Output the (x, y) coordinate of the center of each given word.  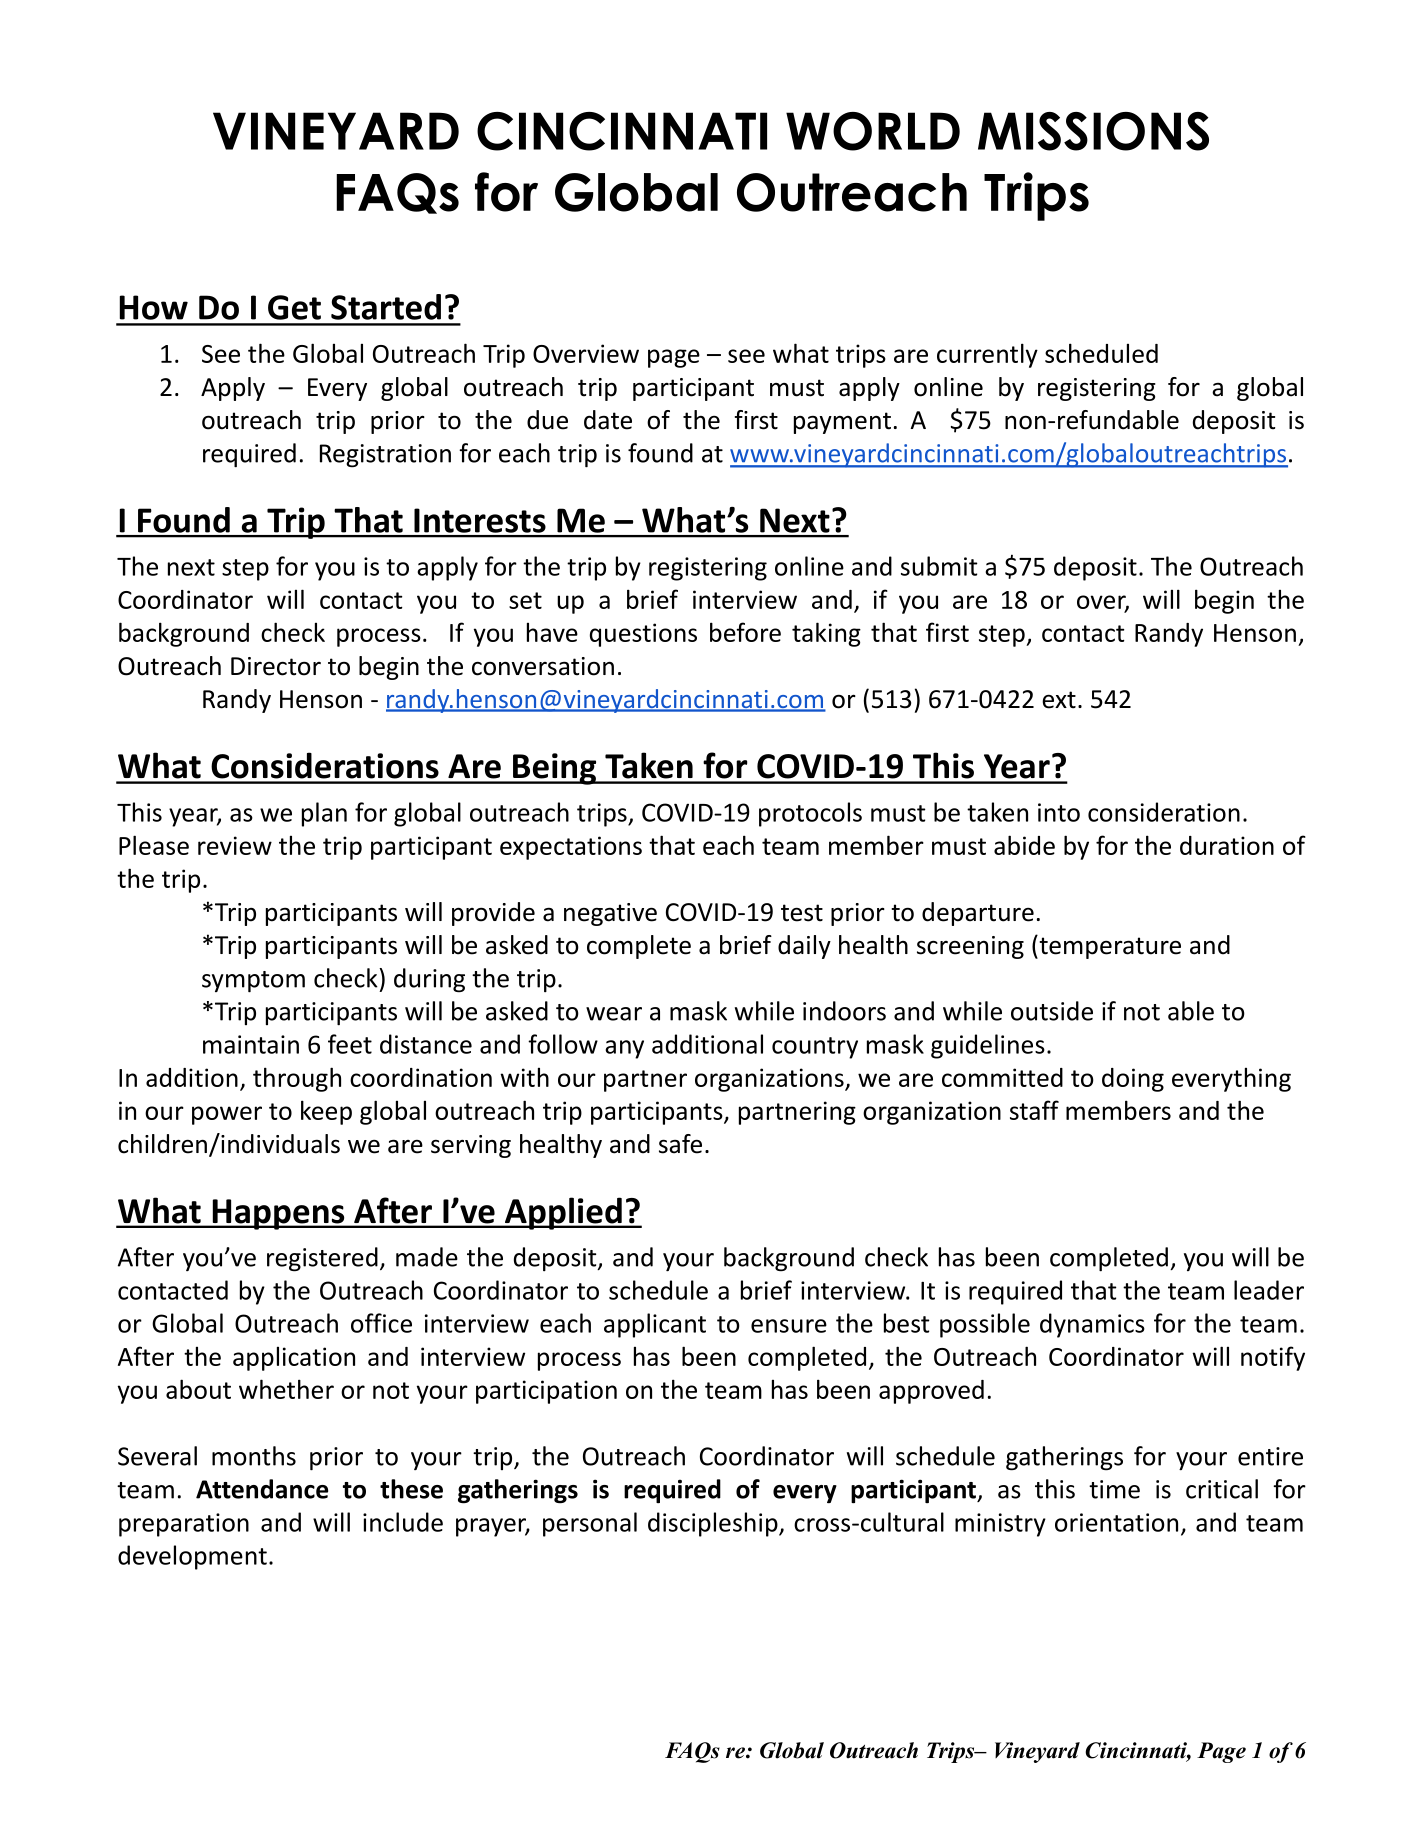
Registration (385, 456)
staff (1034, 1110)
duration (1227, 845)
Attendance (262, 1489)
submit (939, 566)
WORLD (873, 131)
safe (680, 1144)
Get (294, 307)
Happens (278, 1214)
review (235, 845)
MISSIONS (1093, 131)
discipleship (714, 1524)
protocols (810, 814)
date (608, 420)
